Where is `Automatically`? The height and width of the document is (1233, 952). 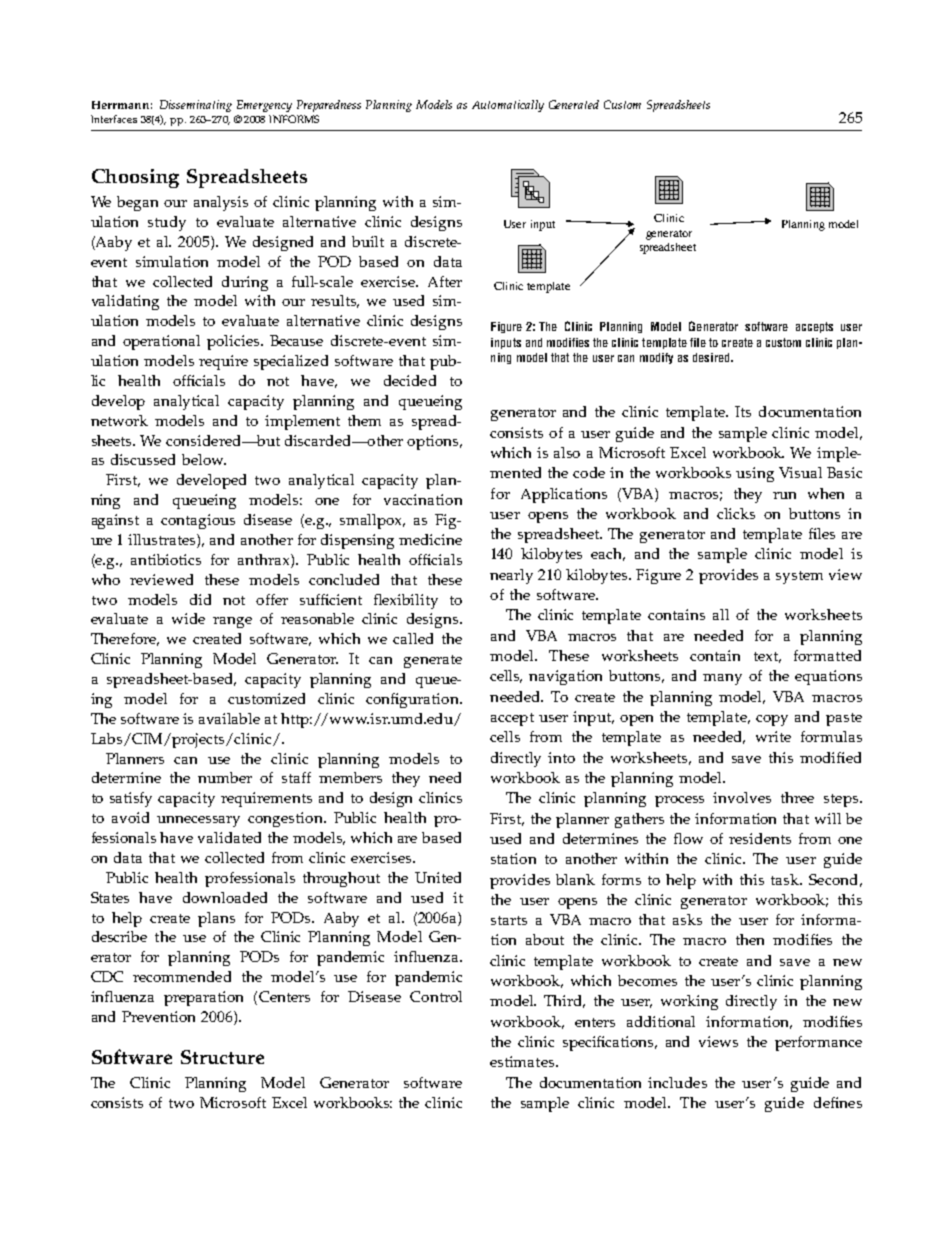 Automatically is located at coordinates (508, 106).
